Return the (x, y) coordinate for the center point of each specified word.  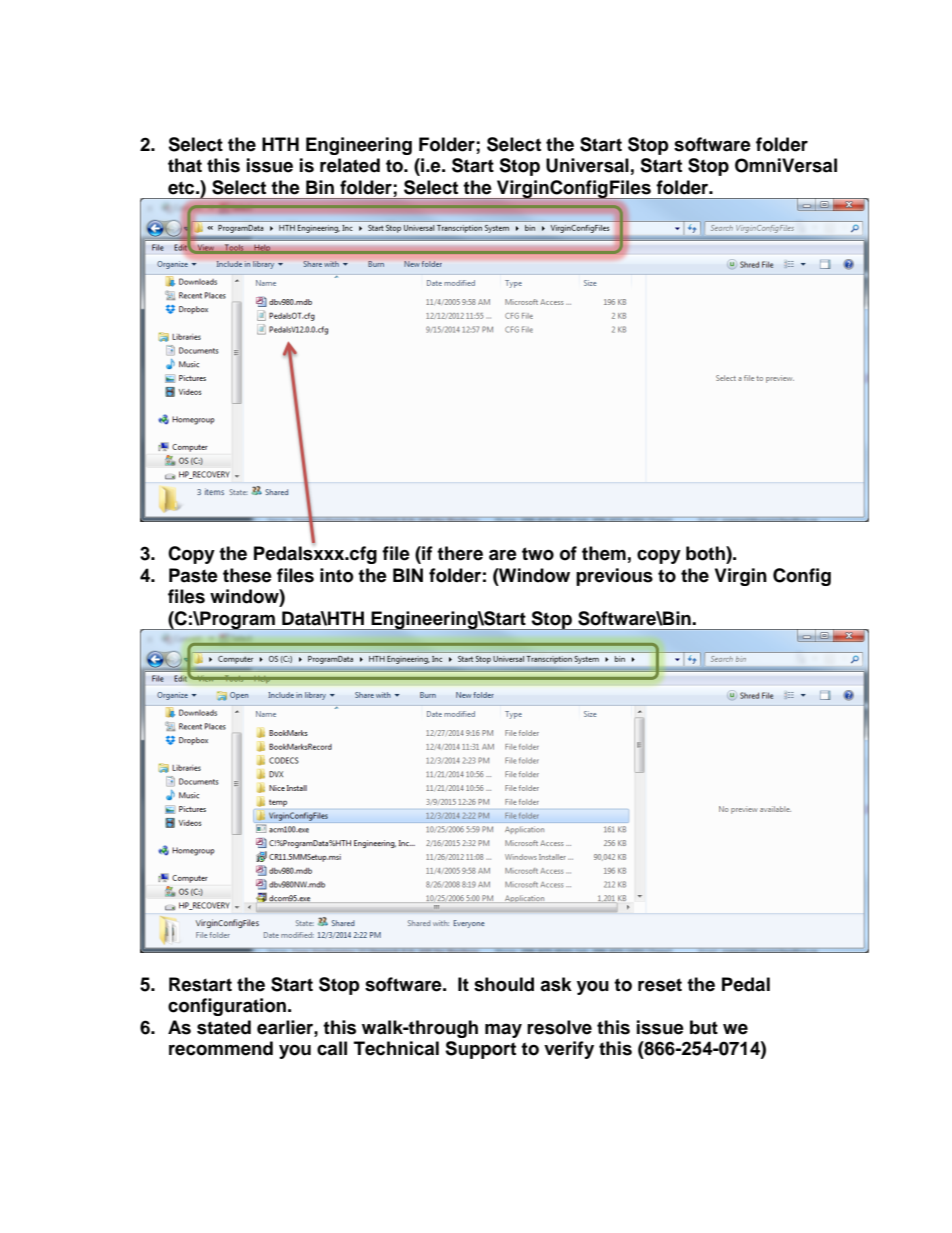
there (460, 553)
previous (614, 577)
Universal (587, 165)
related (350, 165)
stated (224, 1027)
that (185, 165)
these (247, 575)
